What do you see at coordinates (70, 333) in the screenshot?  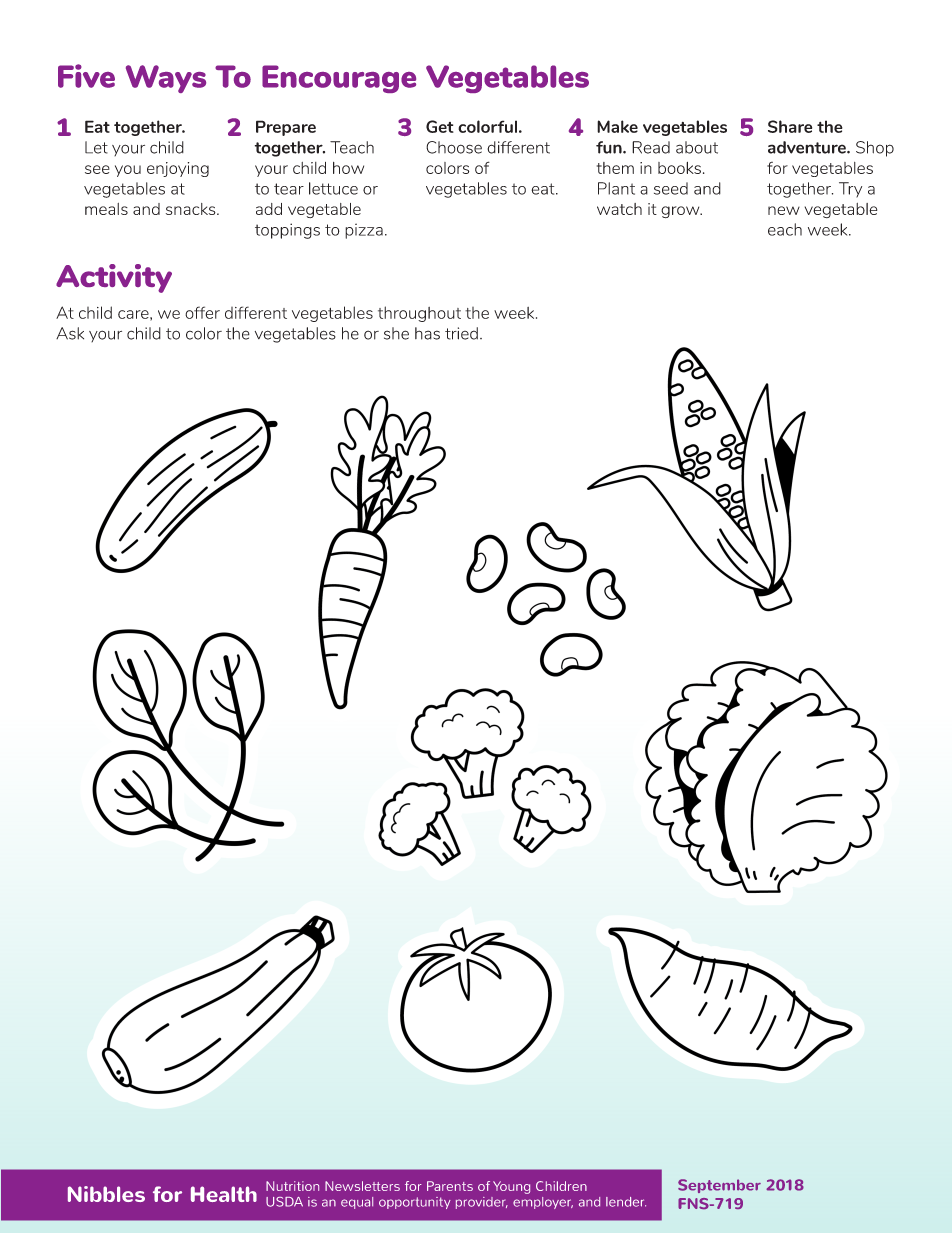 I see `Ask` at bounding box center [70, 333].
